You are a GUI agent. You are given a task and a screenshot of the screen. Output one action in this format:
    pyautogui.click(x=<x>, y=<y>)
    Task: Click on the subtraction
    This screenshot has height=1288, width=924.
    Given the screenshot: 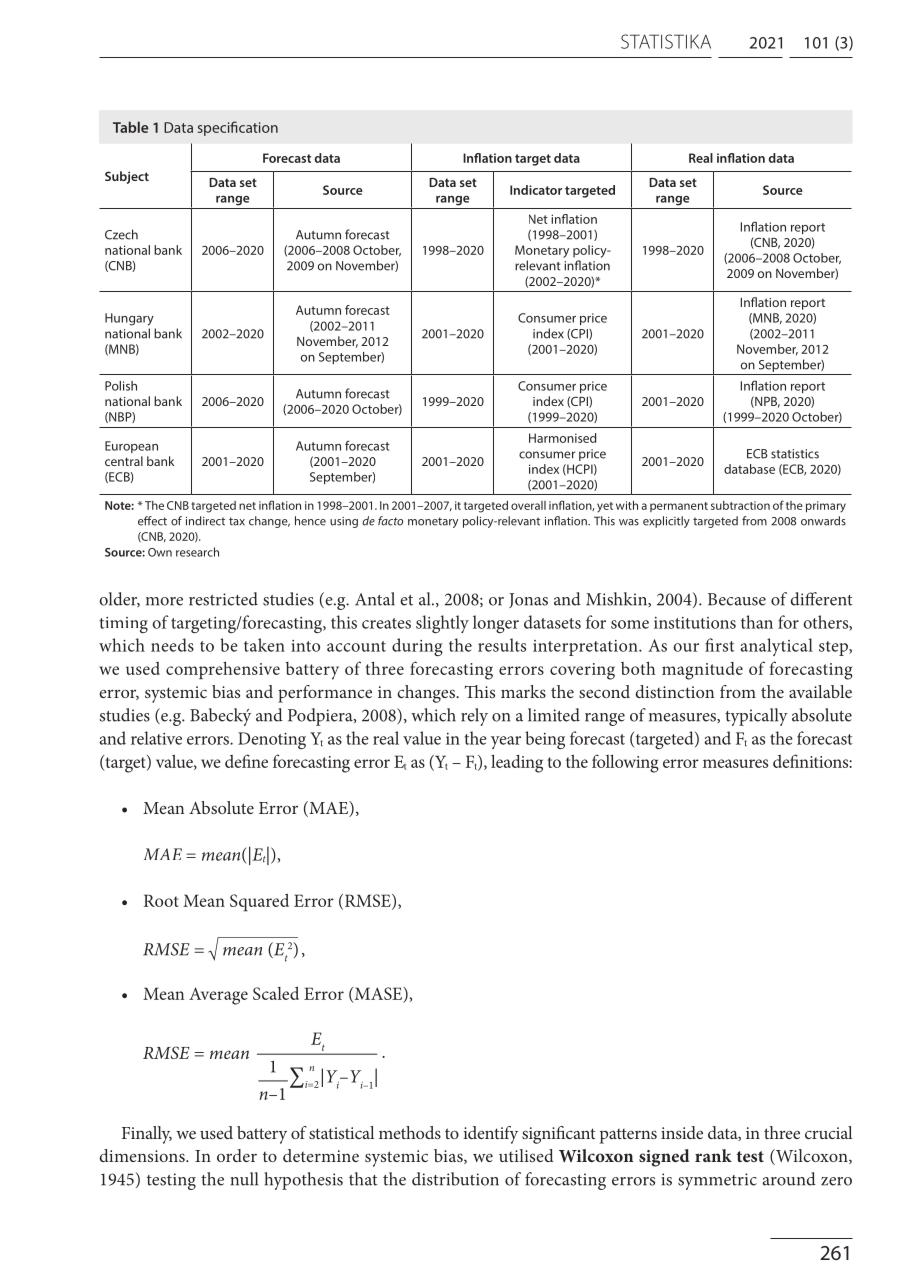 What is the action you would take?
    pyautogui.click(x=740, y=505)
